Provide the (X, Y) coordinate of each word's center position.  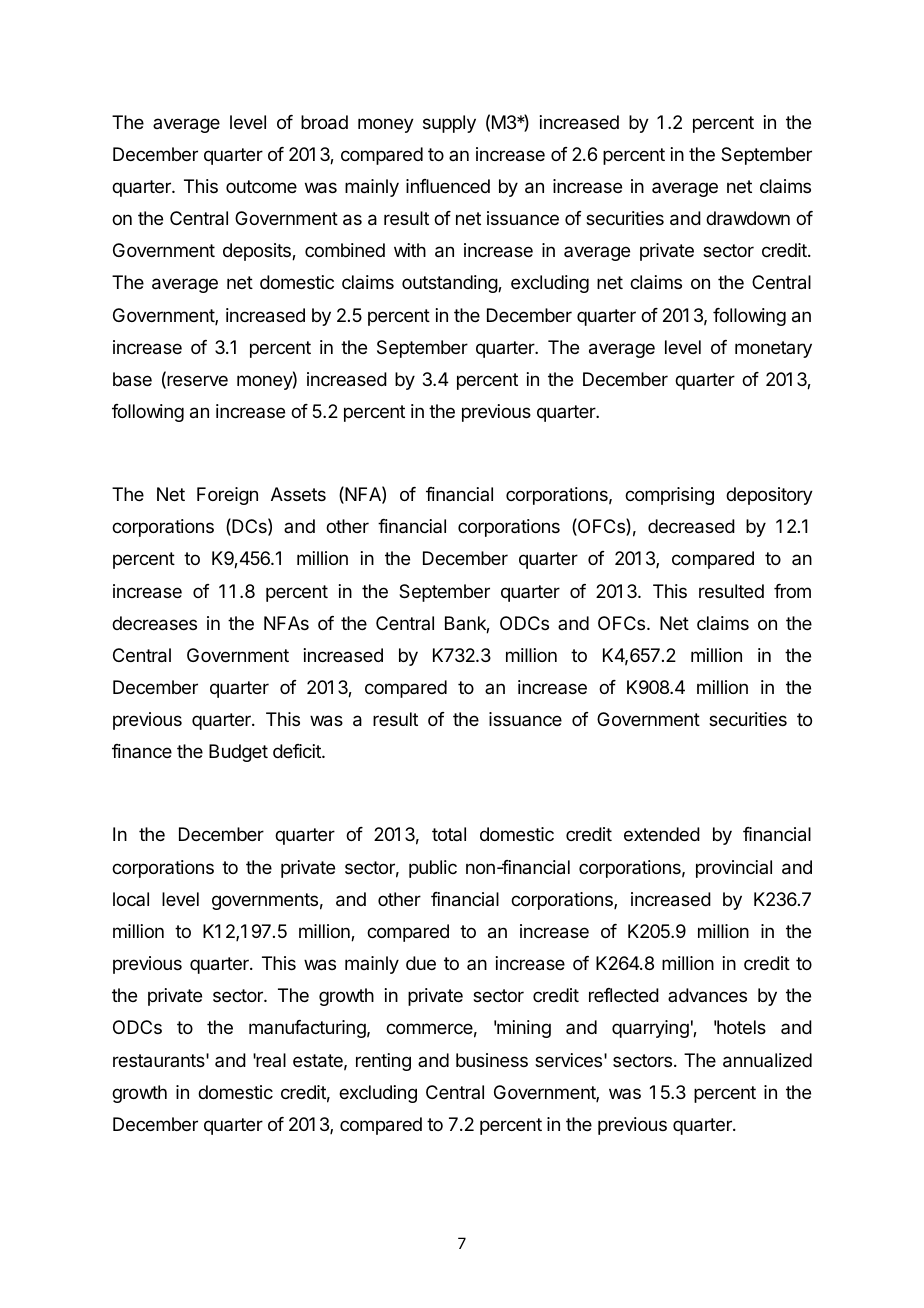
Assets (298, 494)
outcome (261, 186)
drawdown (748, 218)
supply (449, 124)
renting (383, 1062)
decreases (154, 623)
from (792, 591)
